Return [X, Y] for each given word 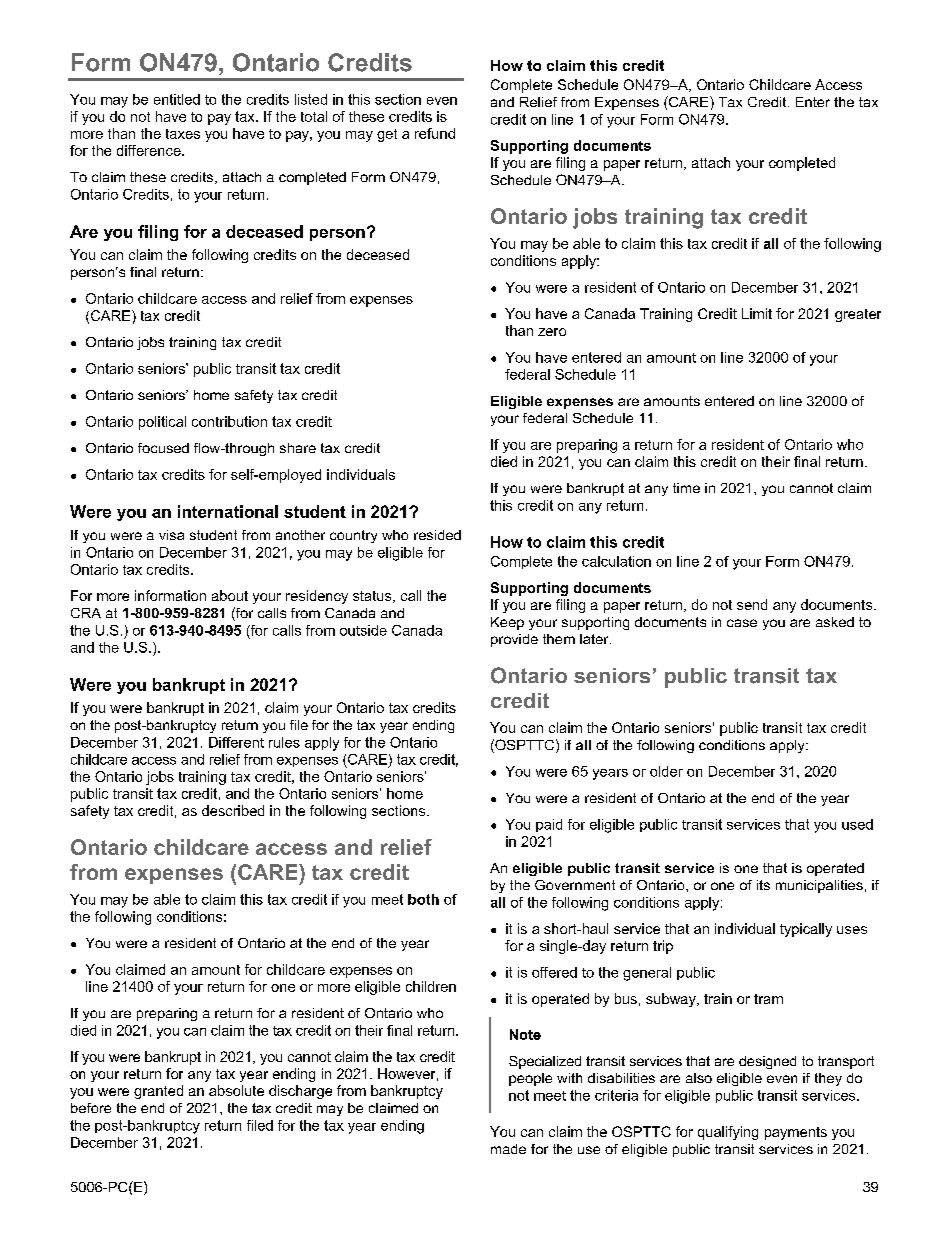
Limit [757, 313]
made [508, 1149]
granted [158, 1092]
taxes [183, 134]
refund [435, 133]
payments [796, 1133]
